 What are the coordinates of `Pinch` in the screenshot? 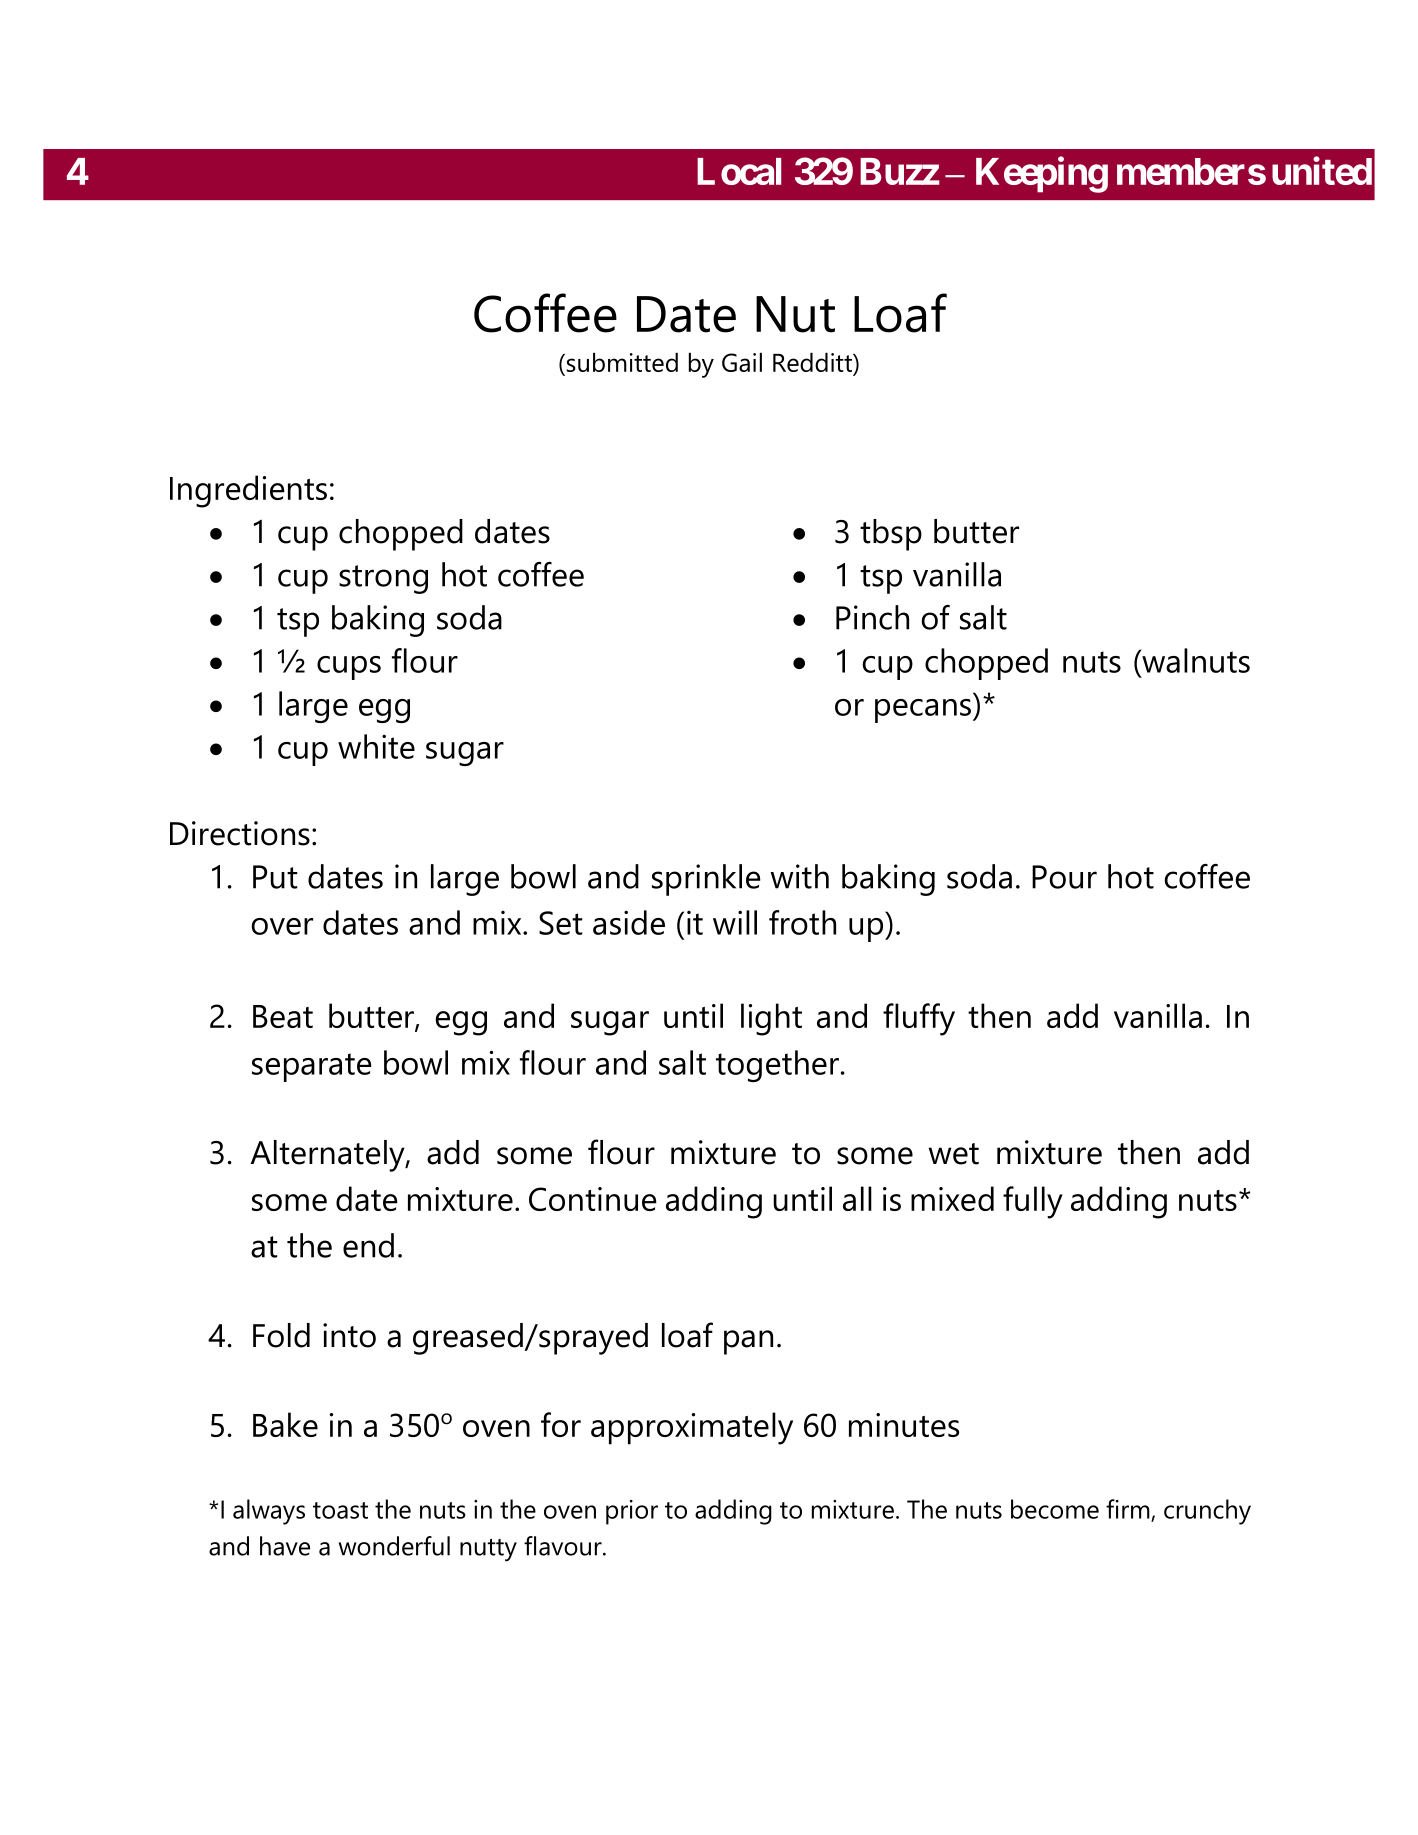 It's located at (872, 617).
